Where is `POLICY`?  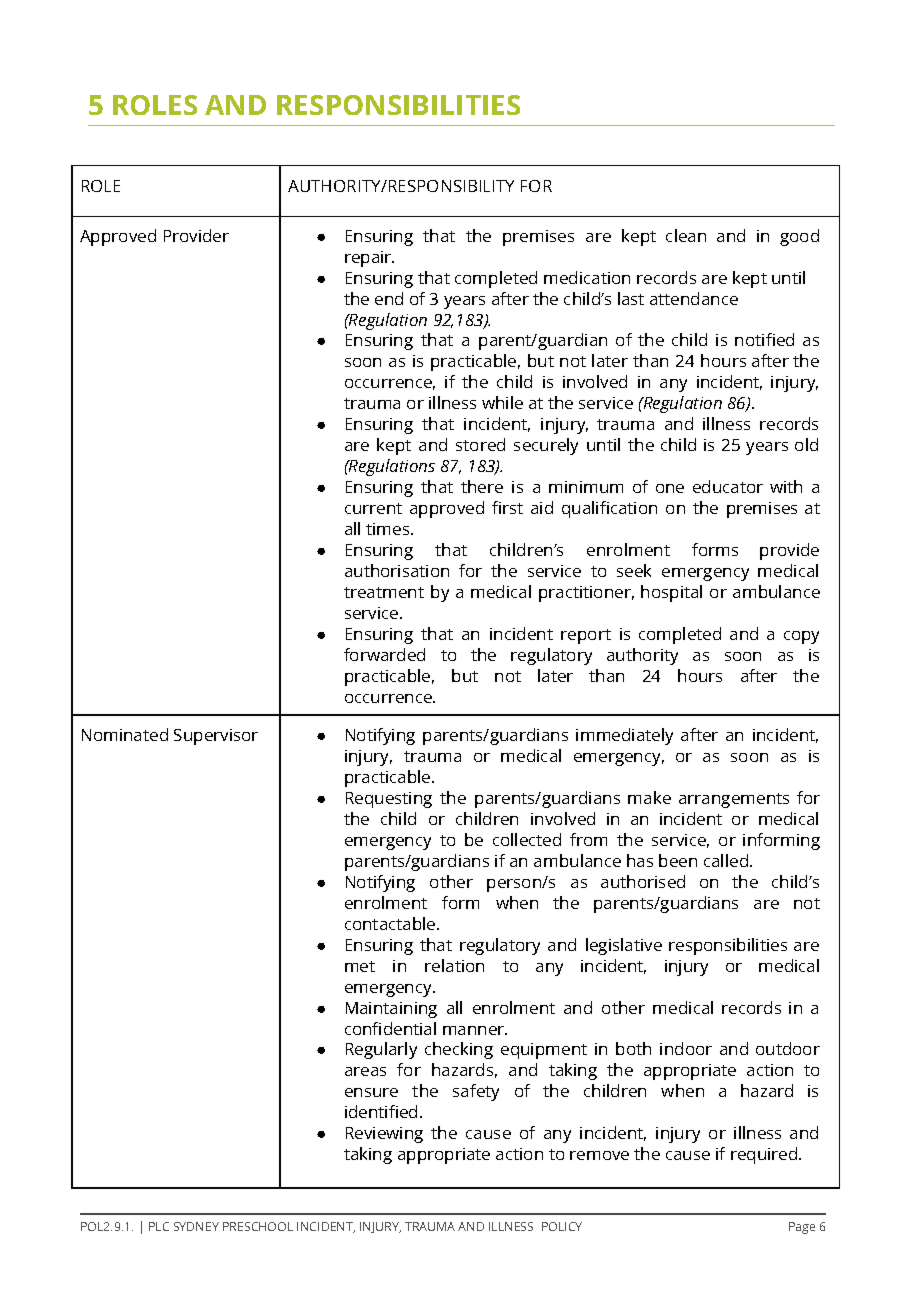 POLICY is located at coordinates (562, 1226).
